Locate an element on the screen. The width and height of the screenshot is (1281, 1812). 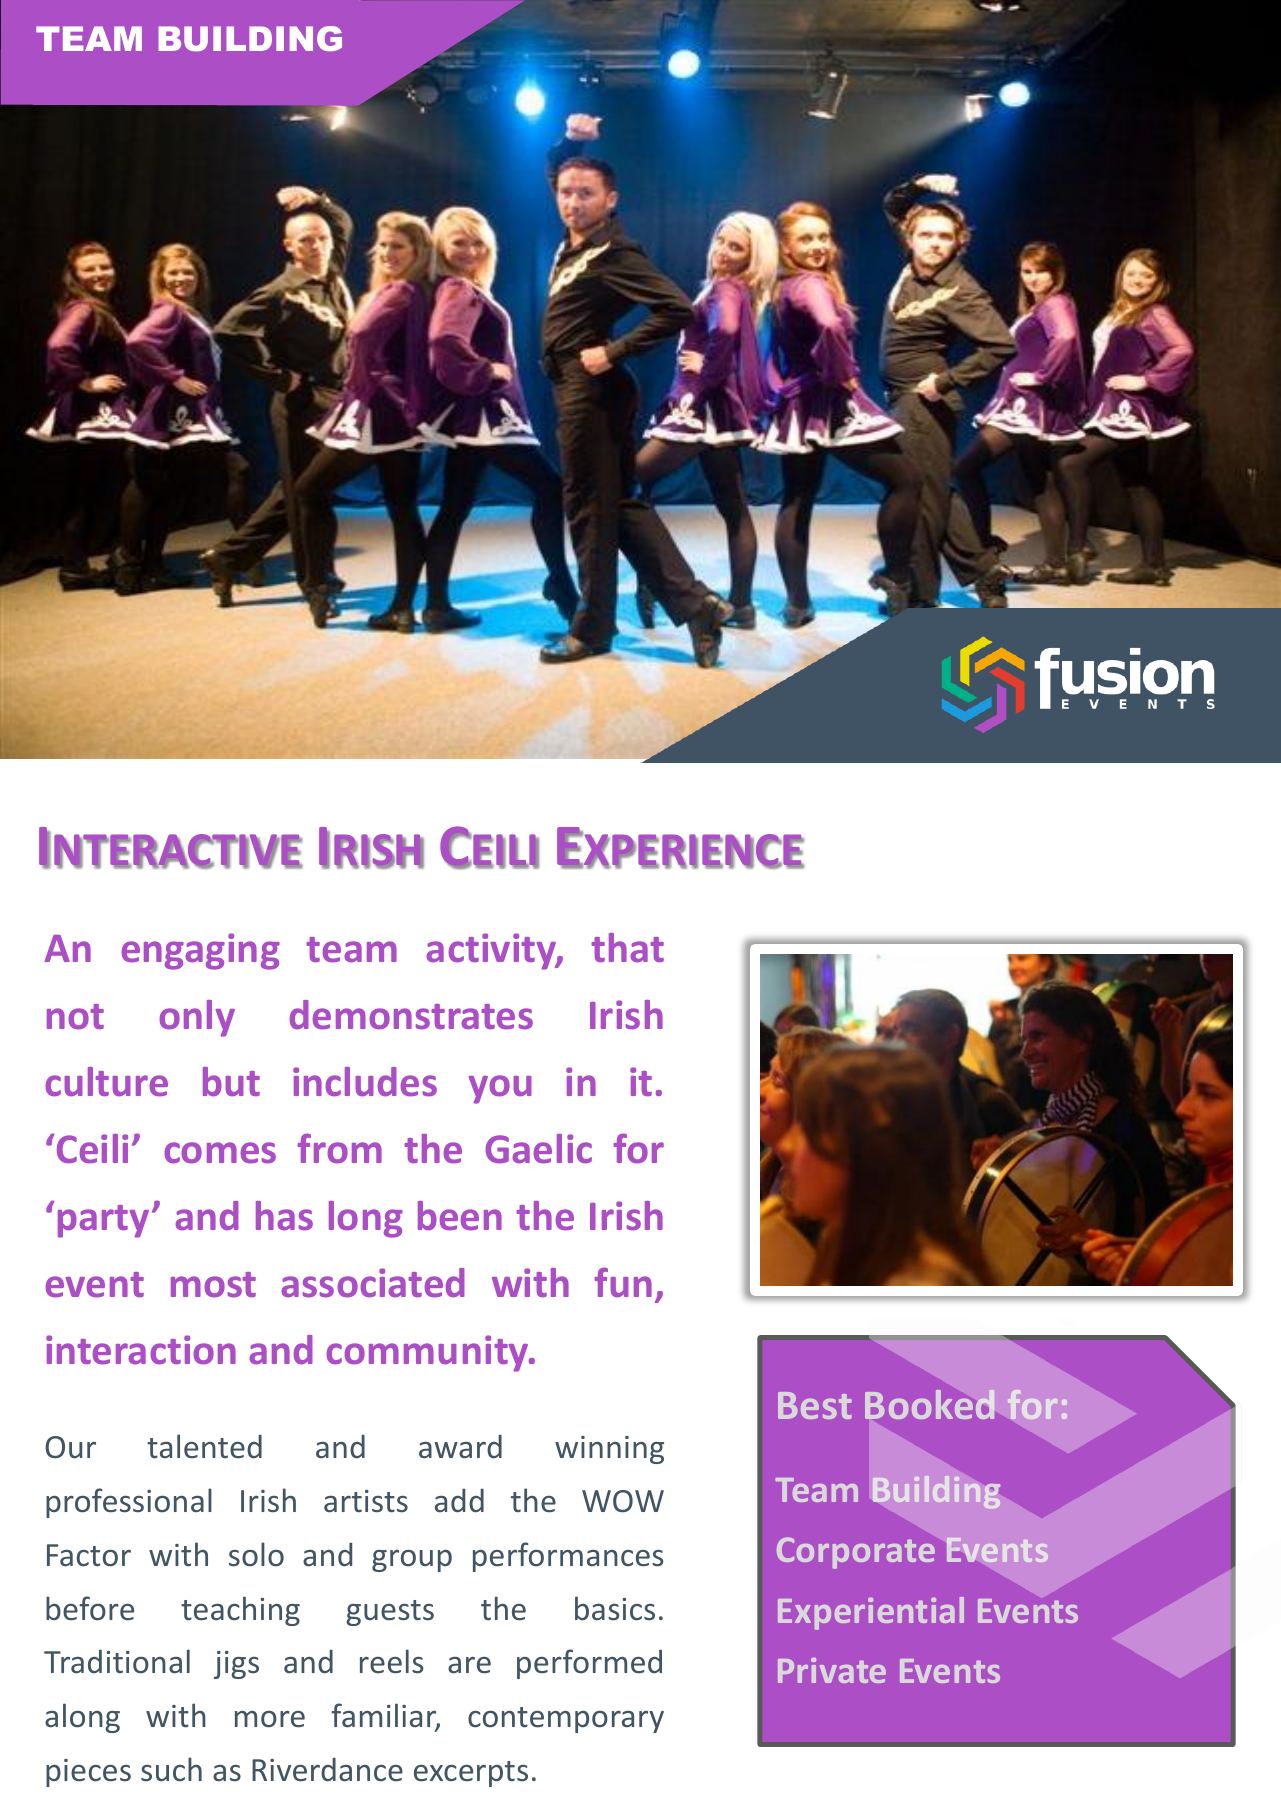
demonstrates is located at coordinates (411, 1015).
